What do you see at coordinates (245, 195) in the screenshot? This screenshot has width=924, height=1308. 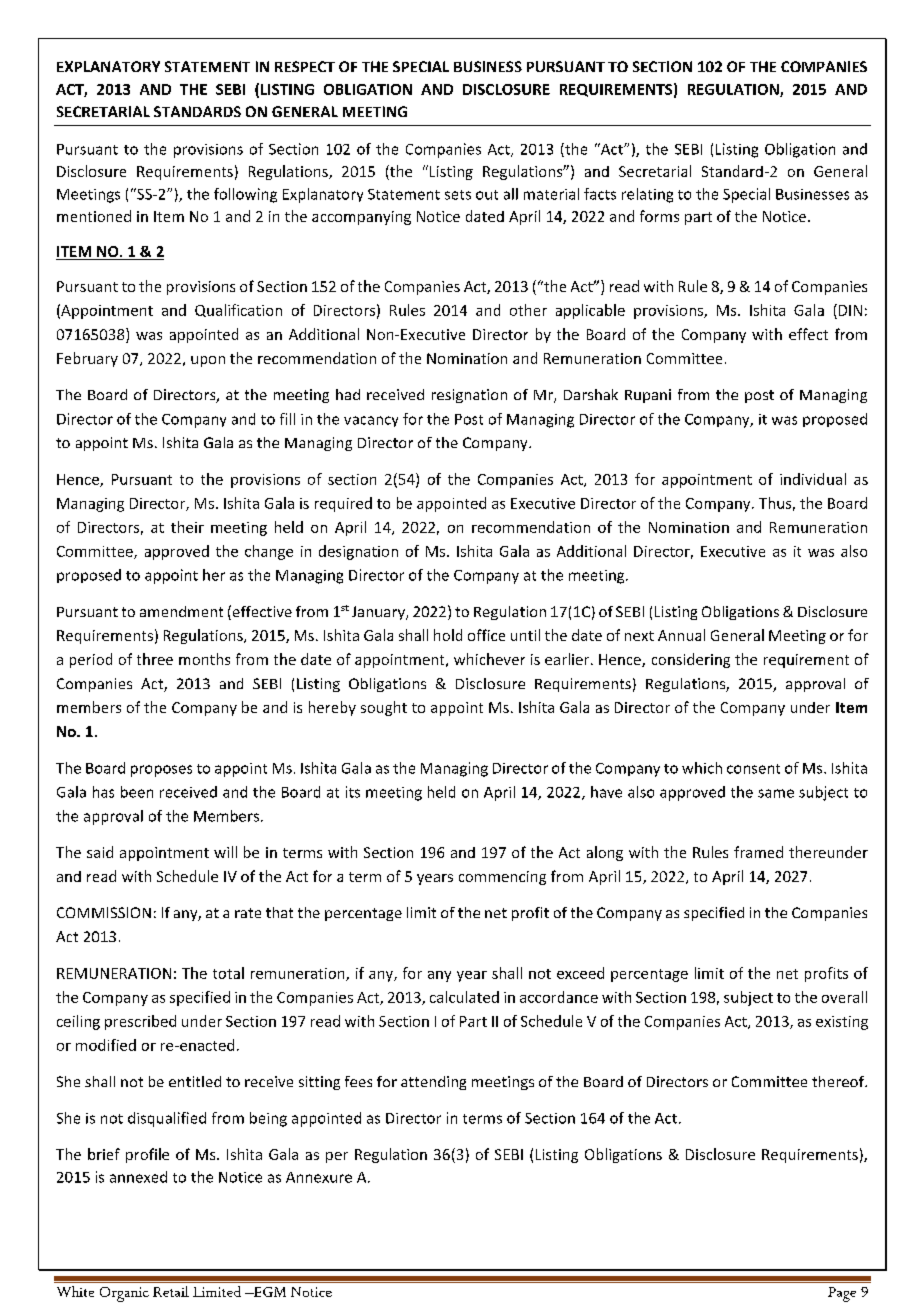 I see `following` at bounding box center [245, 195].
